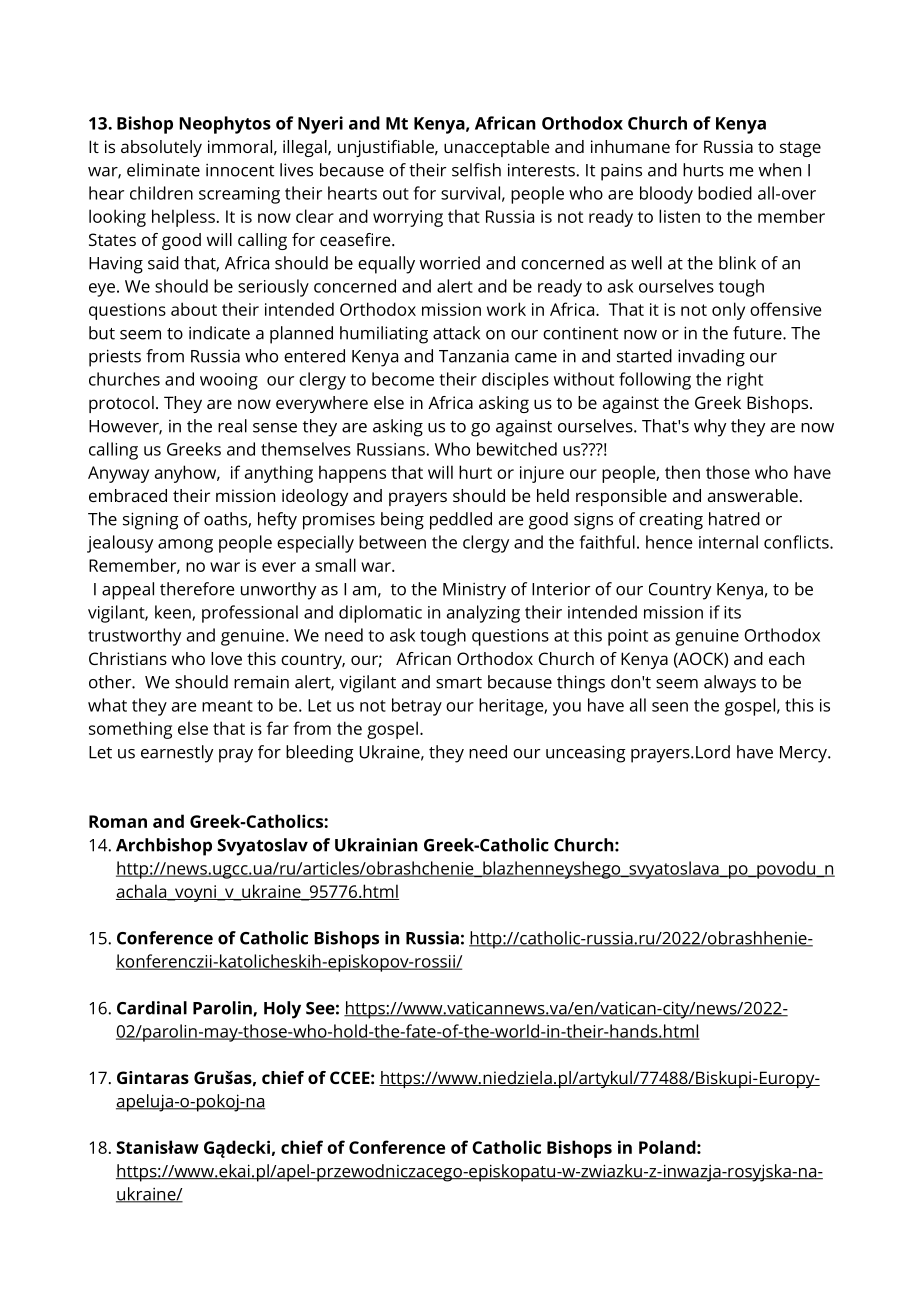  What do you see at coordinates (804, 754) in the document?
I see `Mercy` at bounding box center [804, 754].
